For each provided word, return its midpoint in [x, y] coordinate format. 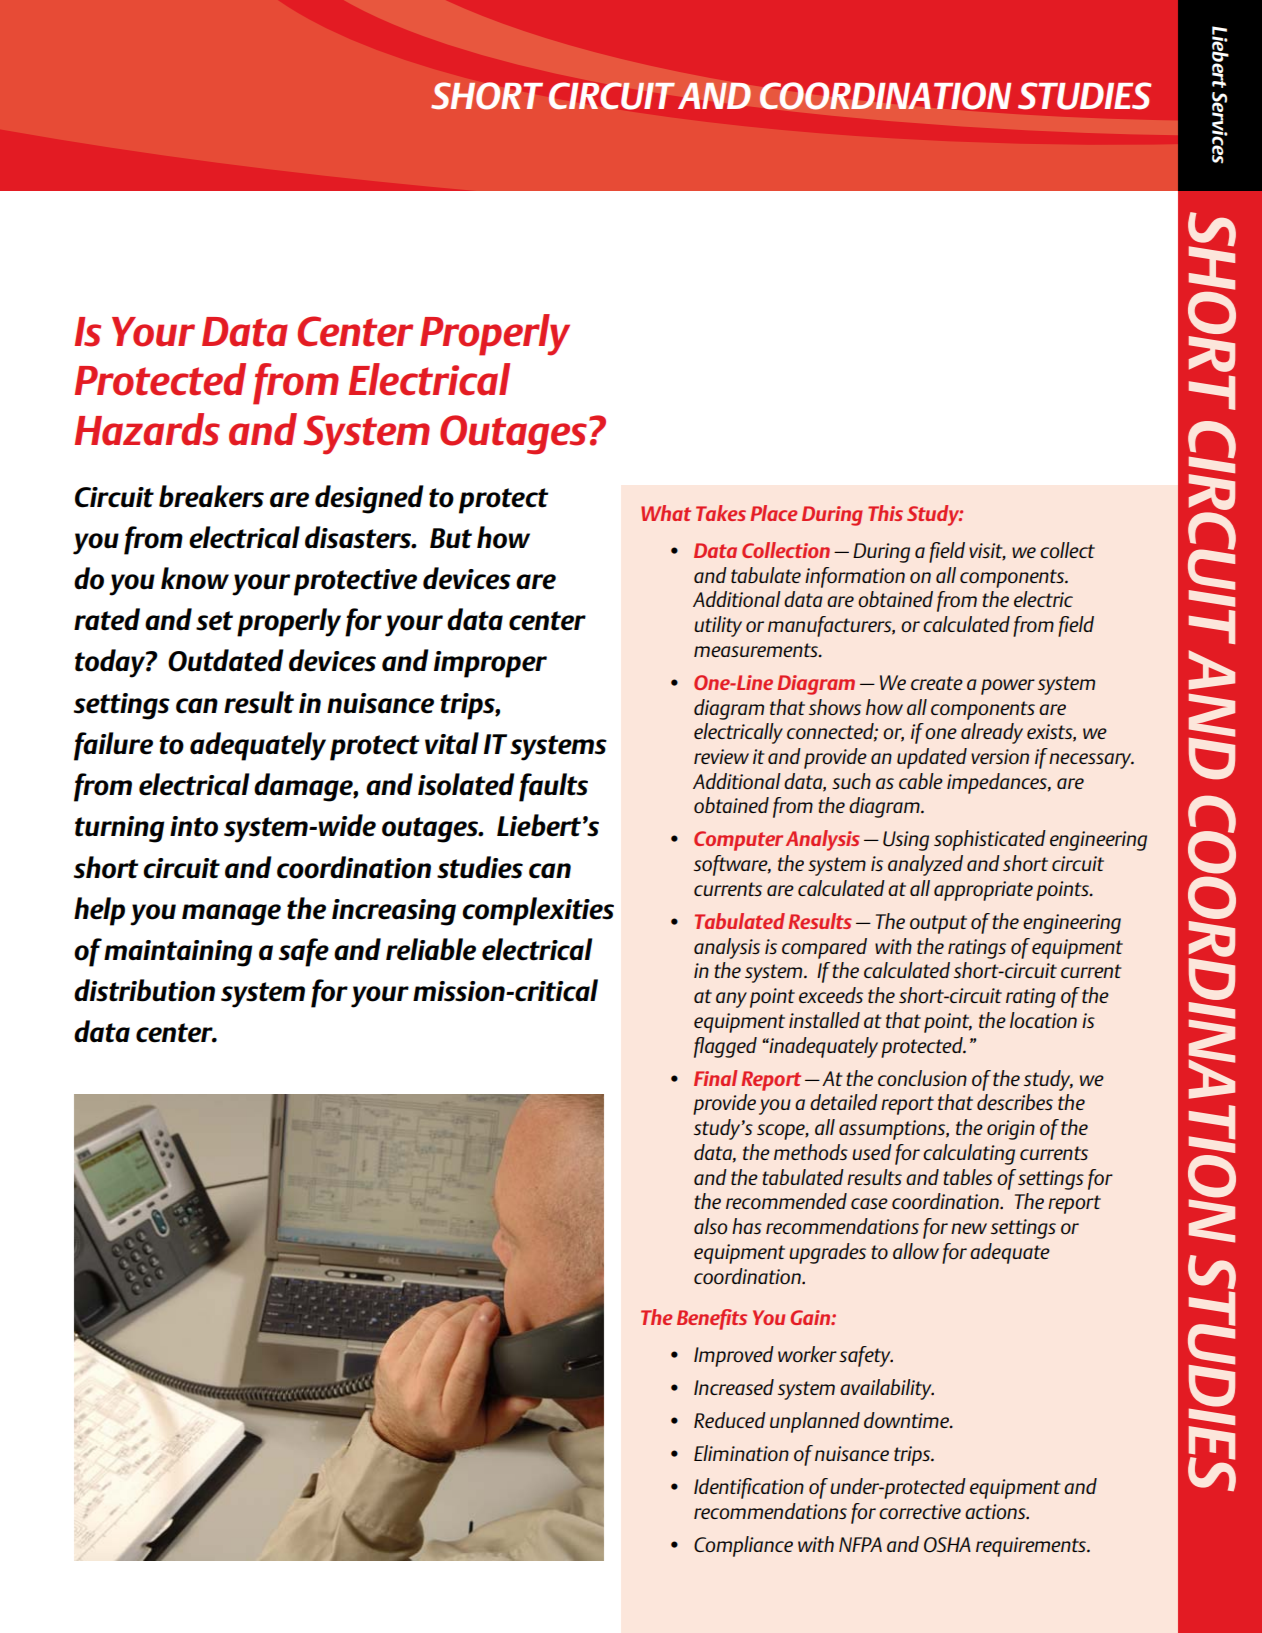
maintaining [178, 953]
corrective [920, 1511]
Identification [749, 1488]
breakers [211, 496]
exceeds [831, 995]
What [666, 513]
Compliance [743, 1546]
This [885, 513]
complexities [538, 911]
